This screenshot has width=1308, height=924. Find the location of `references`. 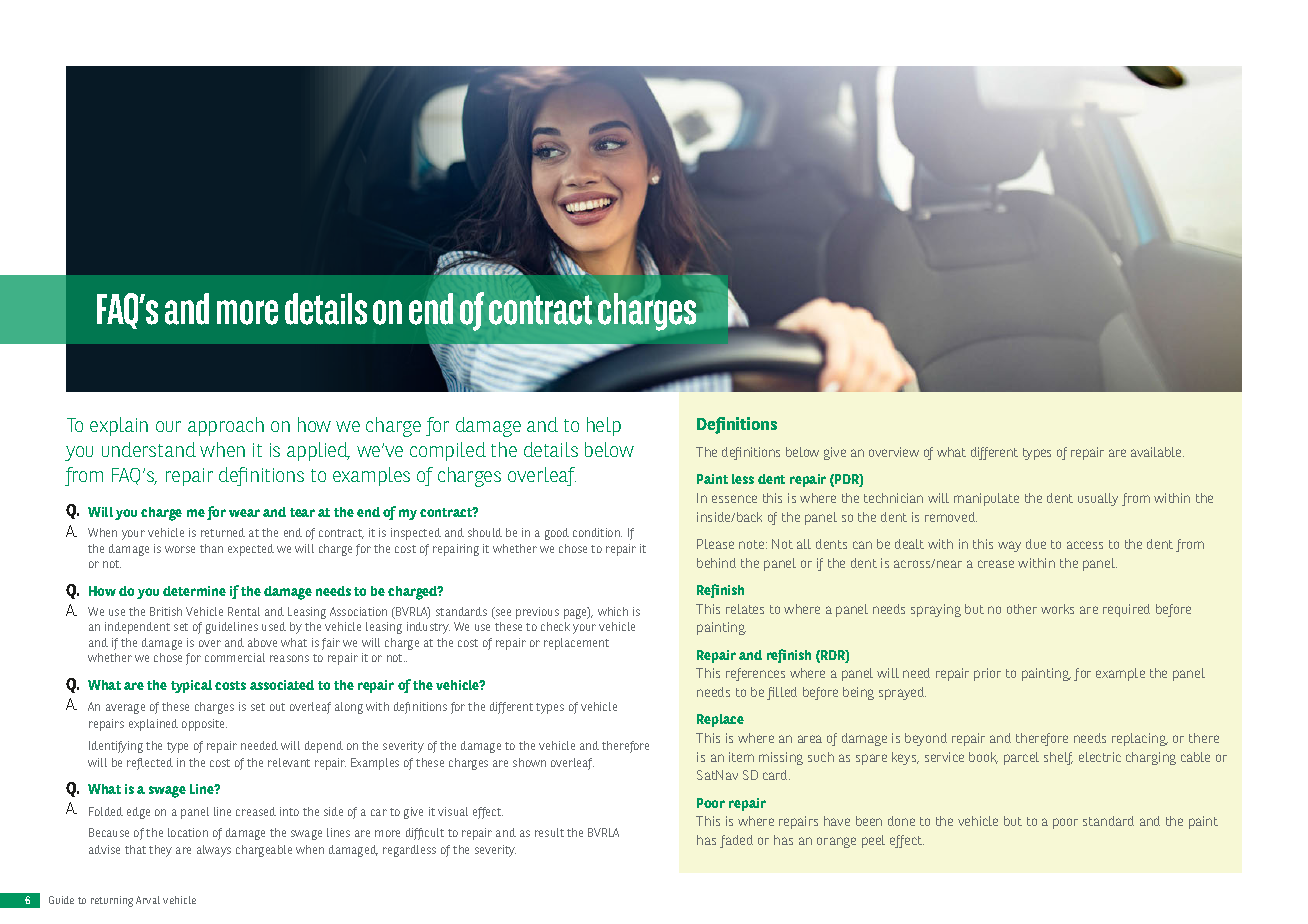

references is located at coordinates (755, 674).
